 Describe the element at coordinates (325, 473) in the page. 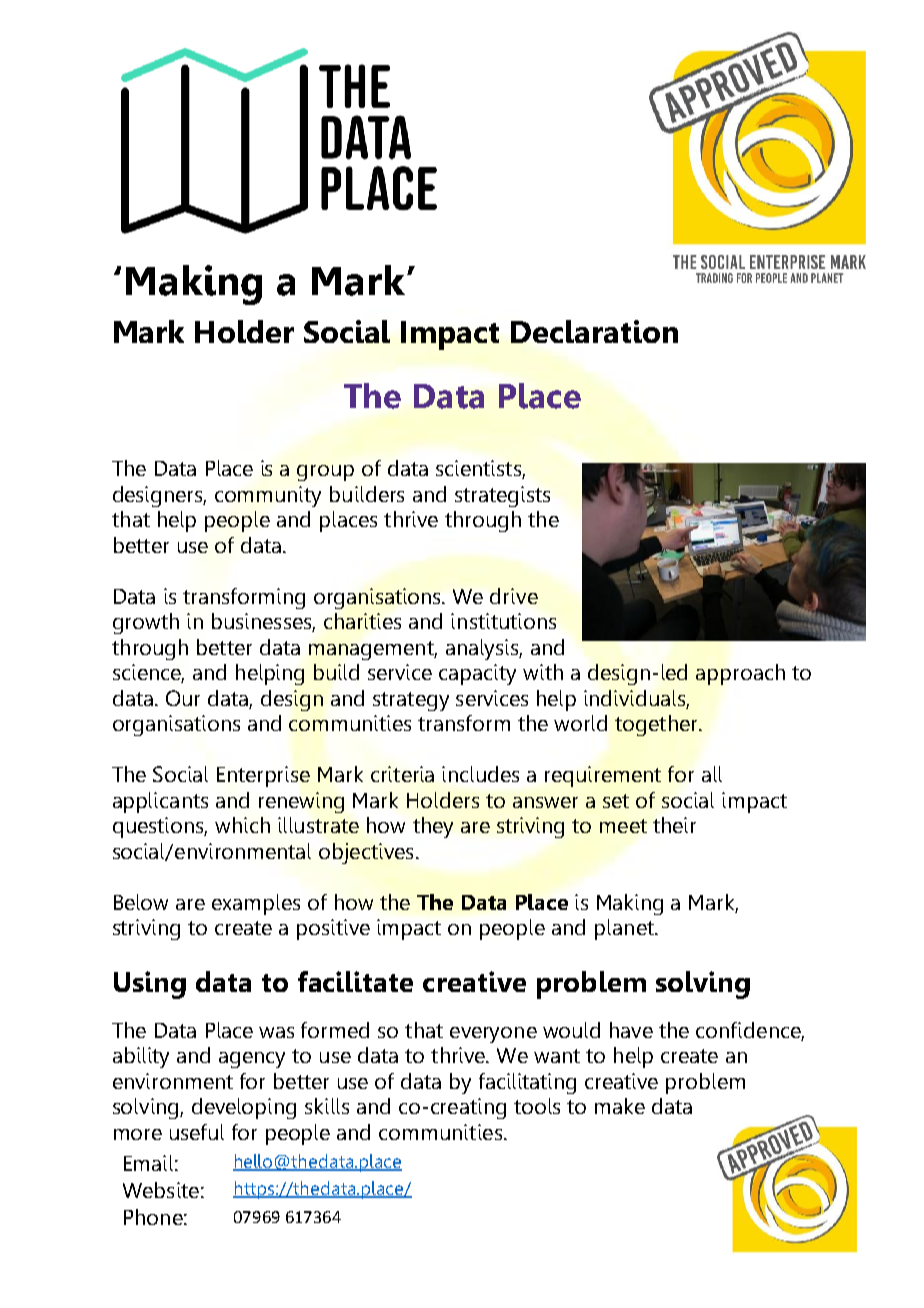

I see `group` at that location.
